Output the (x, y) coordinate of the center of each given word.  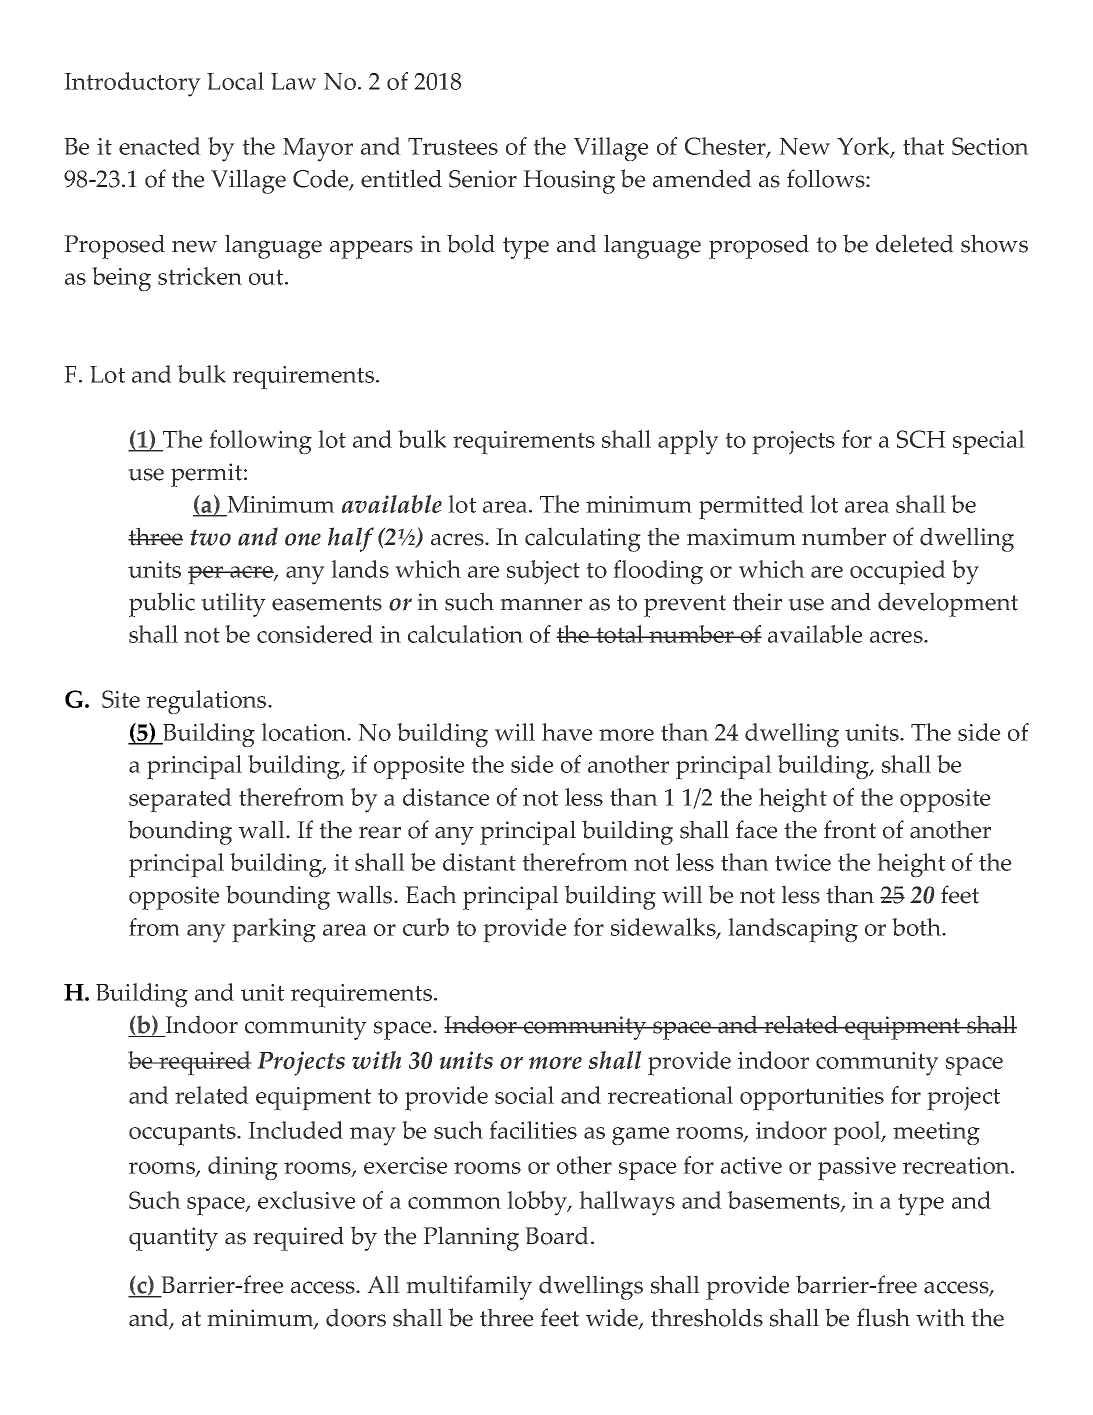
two (210, 537)
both (918, 927)
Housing (569, 182)
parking (274, 930)
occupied (898, 572)
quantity (173, 1239)
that (923, 146)
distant (479, 862)
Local (235, 81)
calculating (583, 539)
